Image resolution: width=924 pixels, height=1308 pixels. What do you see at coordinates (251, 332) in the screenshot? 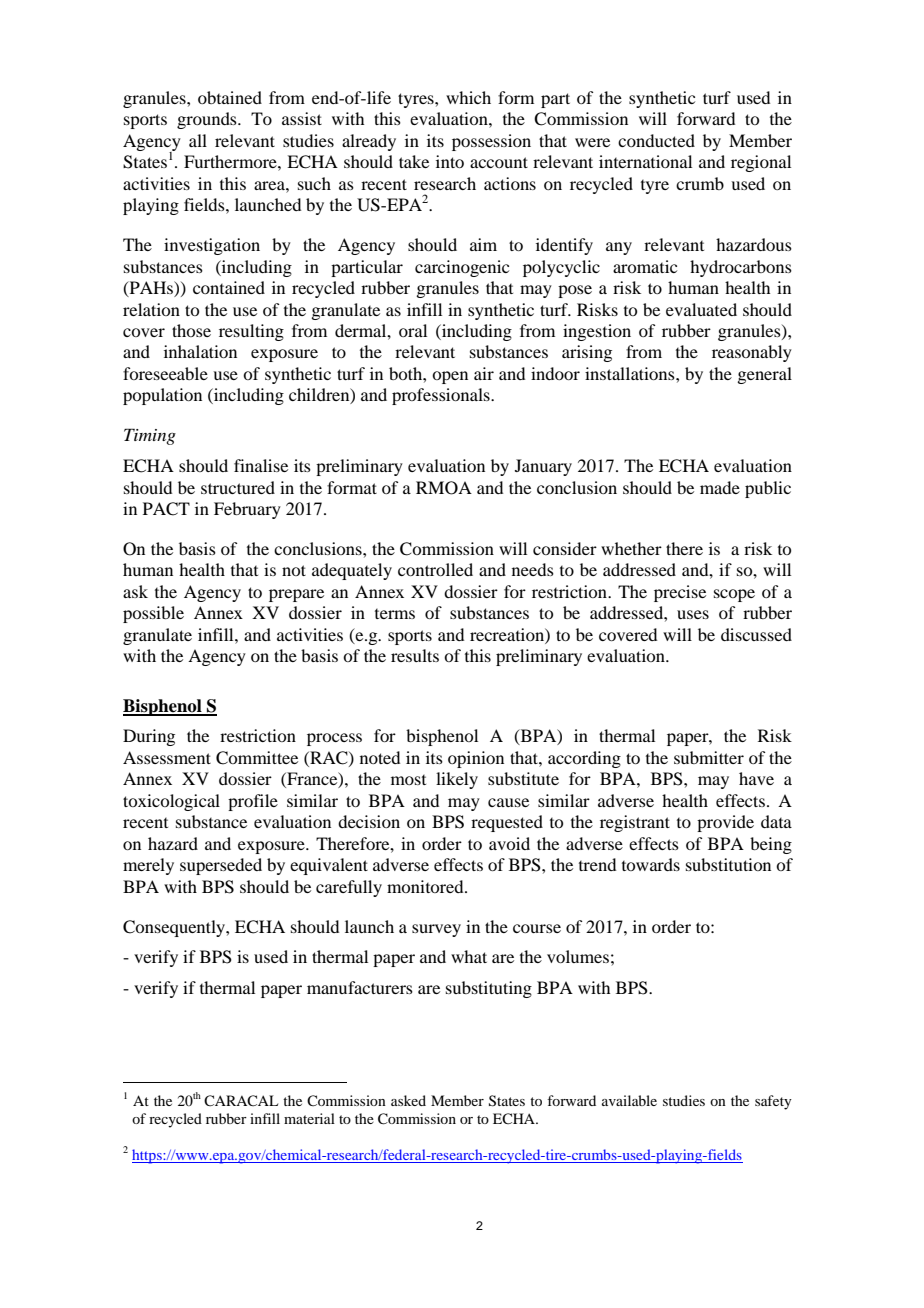
I see `resulting` at bounding box center [251, 332].
